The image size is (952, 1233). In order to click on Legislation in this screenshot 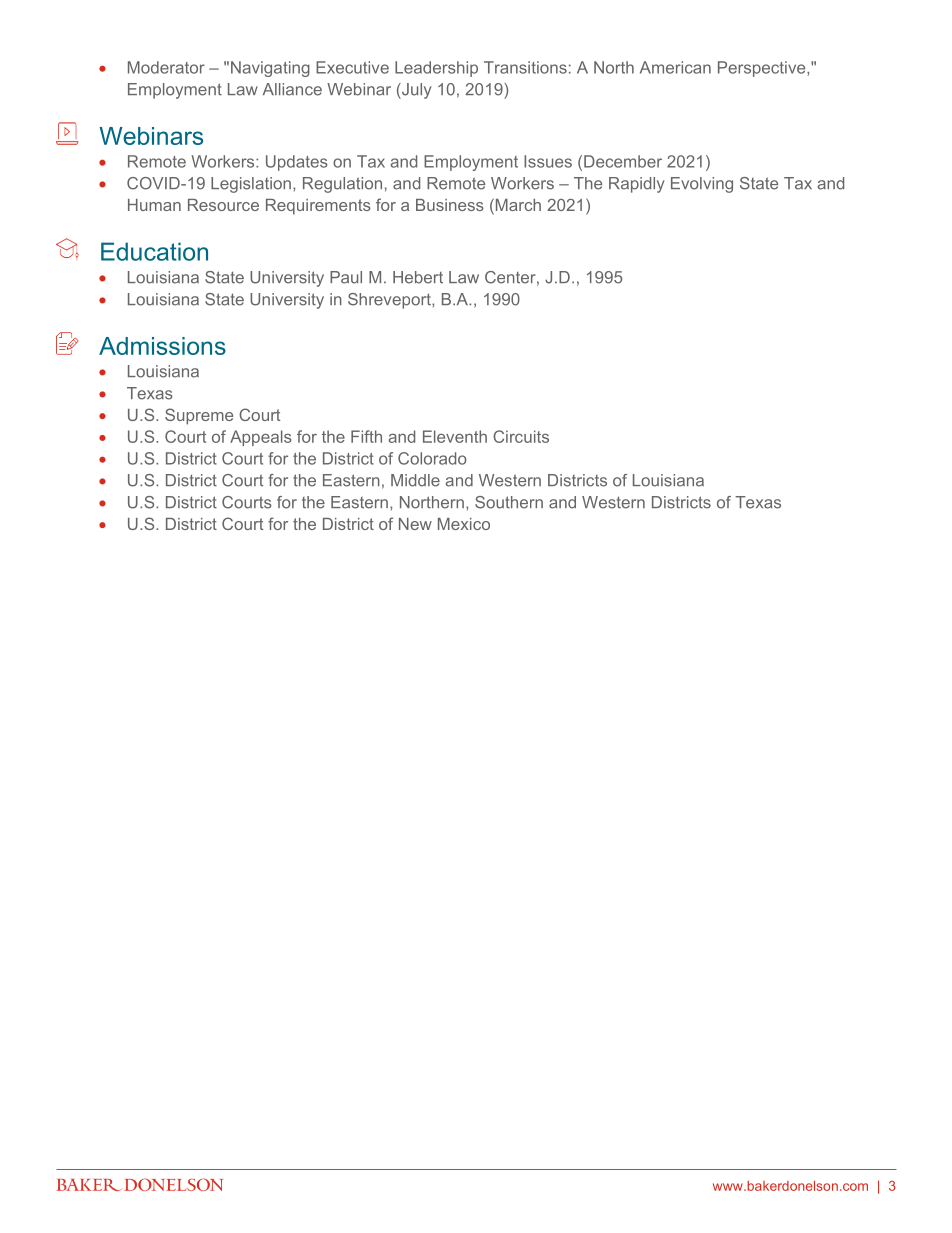, I will do `click(251, 185)`.
